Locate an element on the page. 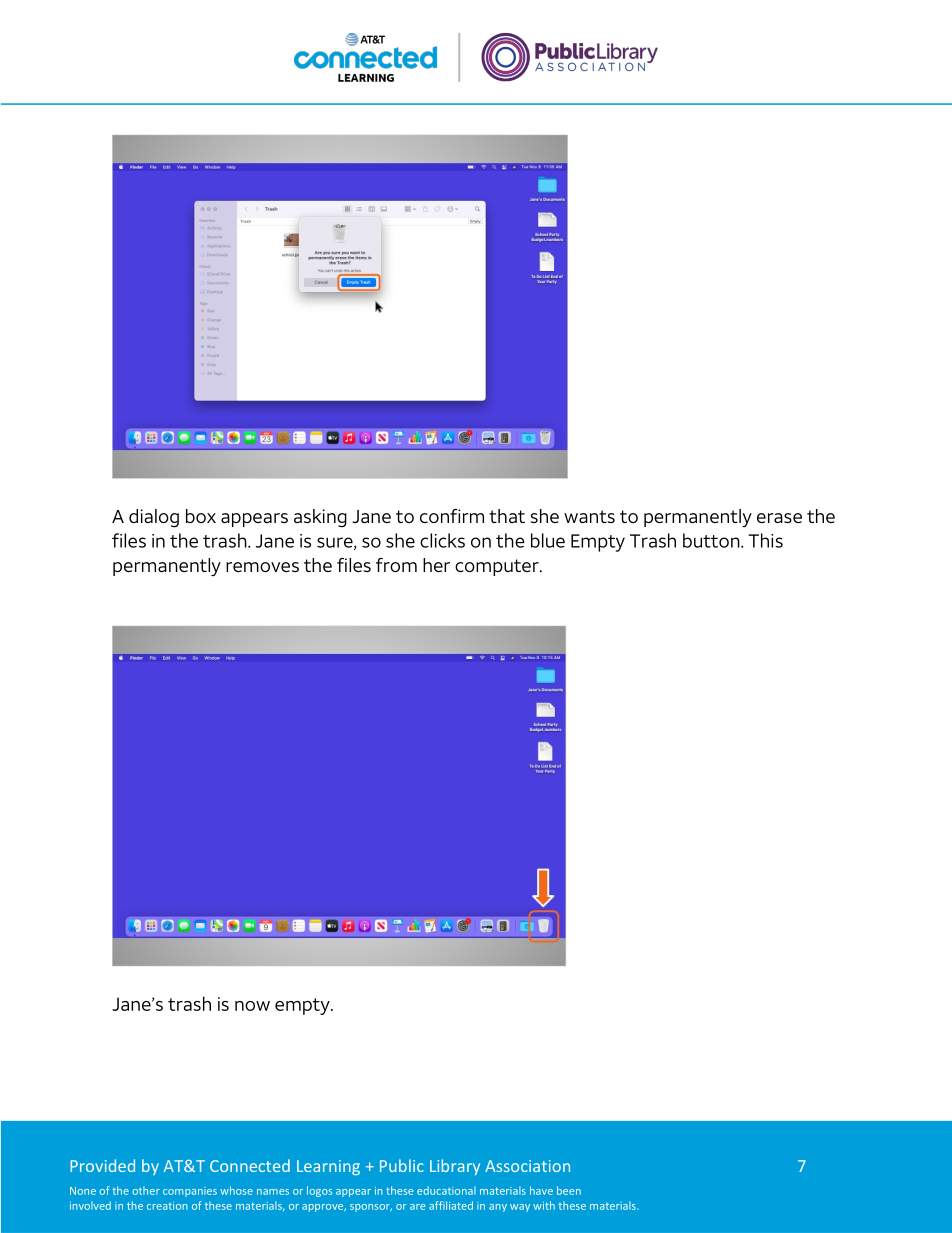 The width and height of the page is (952, 1233). dialog is located at coordinates (154, 518).
